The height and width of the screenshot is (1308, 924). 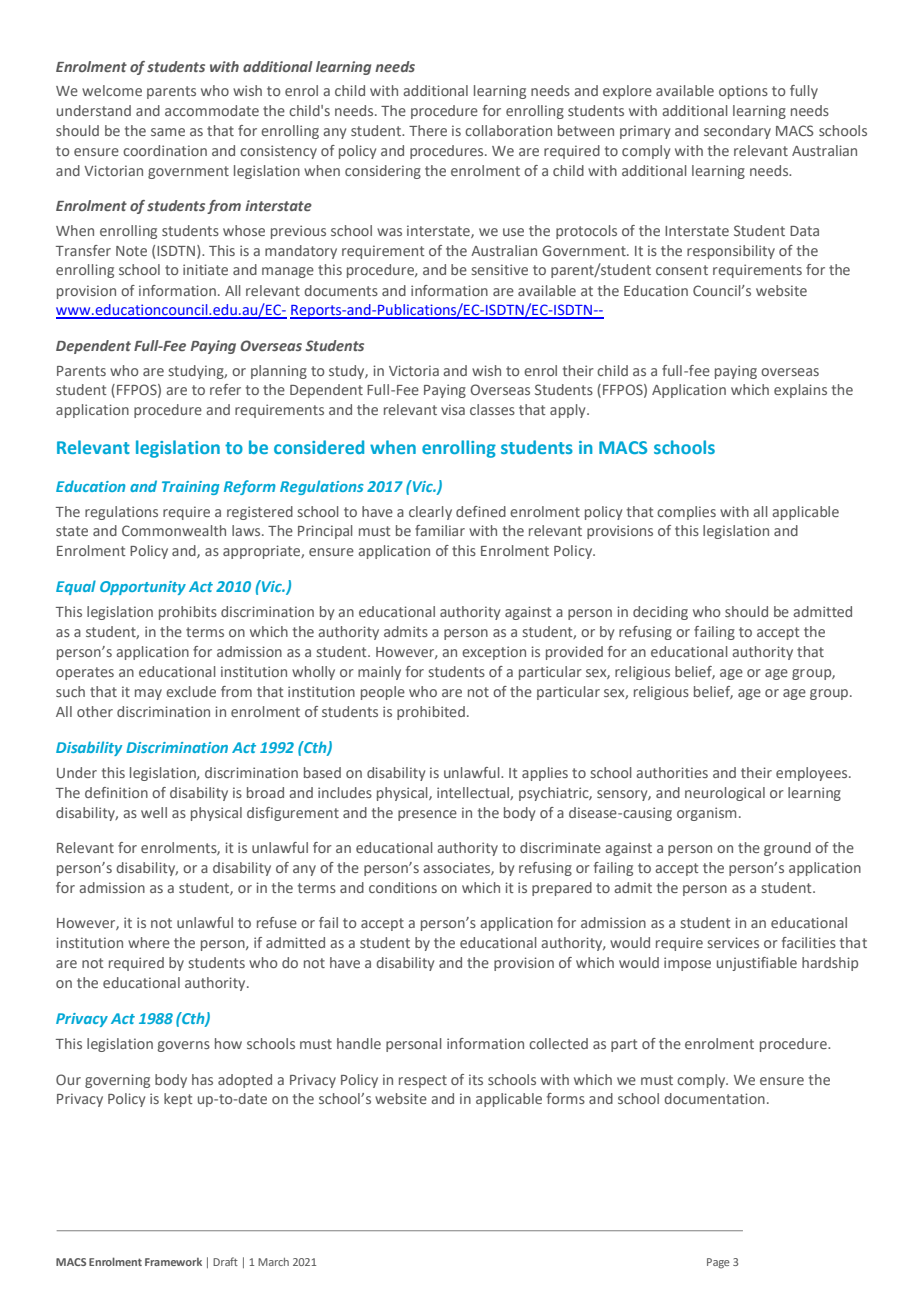 I want to click on Framework, so click(x=173, y=1262).
